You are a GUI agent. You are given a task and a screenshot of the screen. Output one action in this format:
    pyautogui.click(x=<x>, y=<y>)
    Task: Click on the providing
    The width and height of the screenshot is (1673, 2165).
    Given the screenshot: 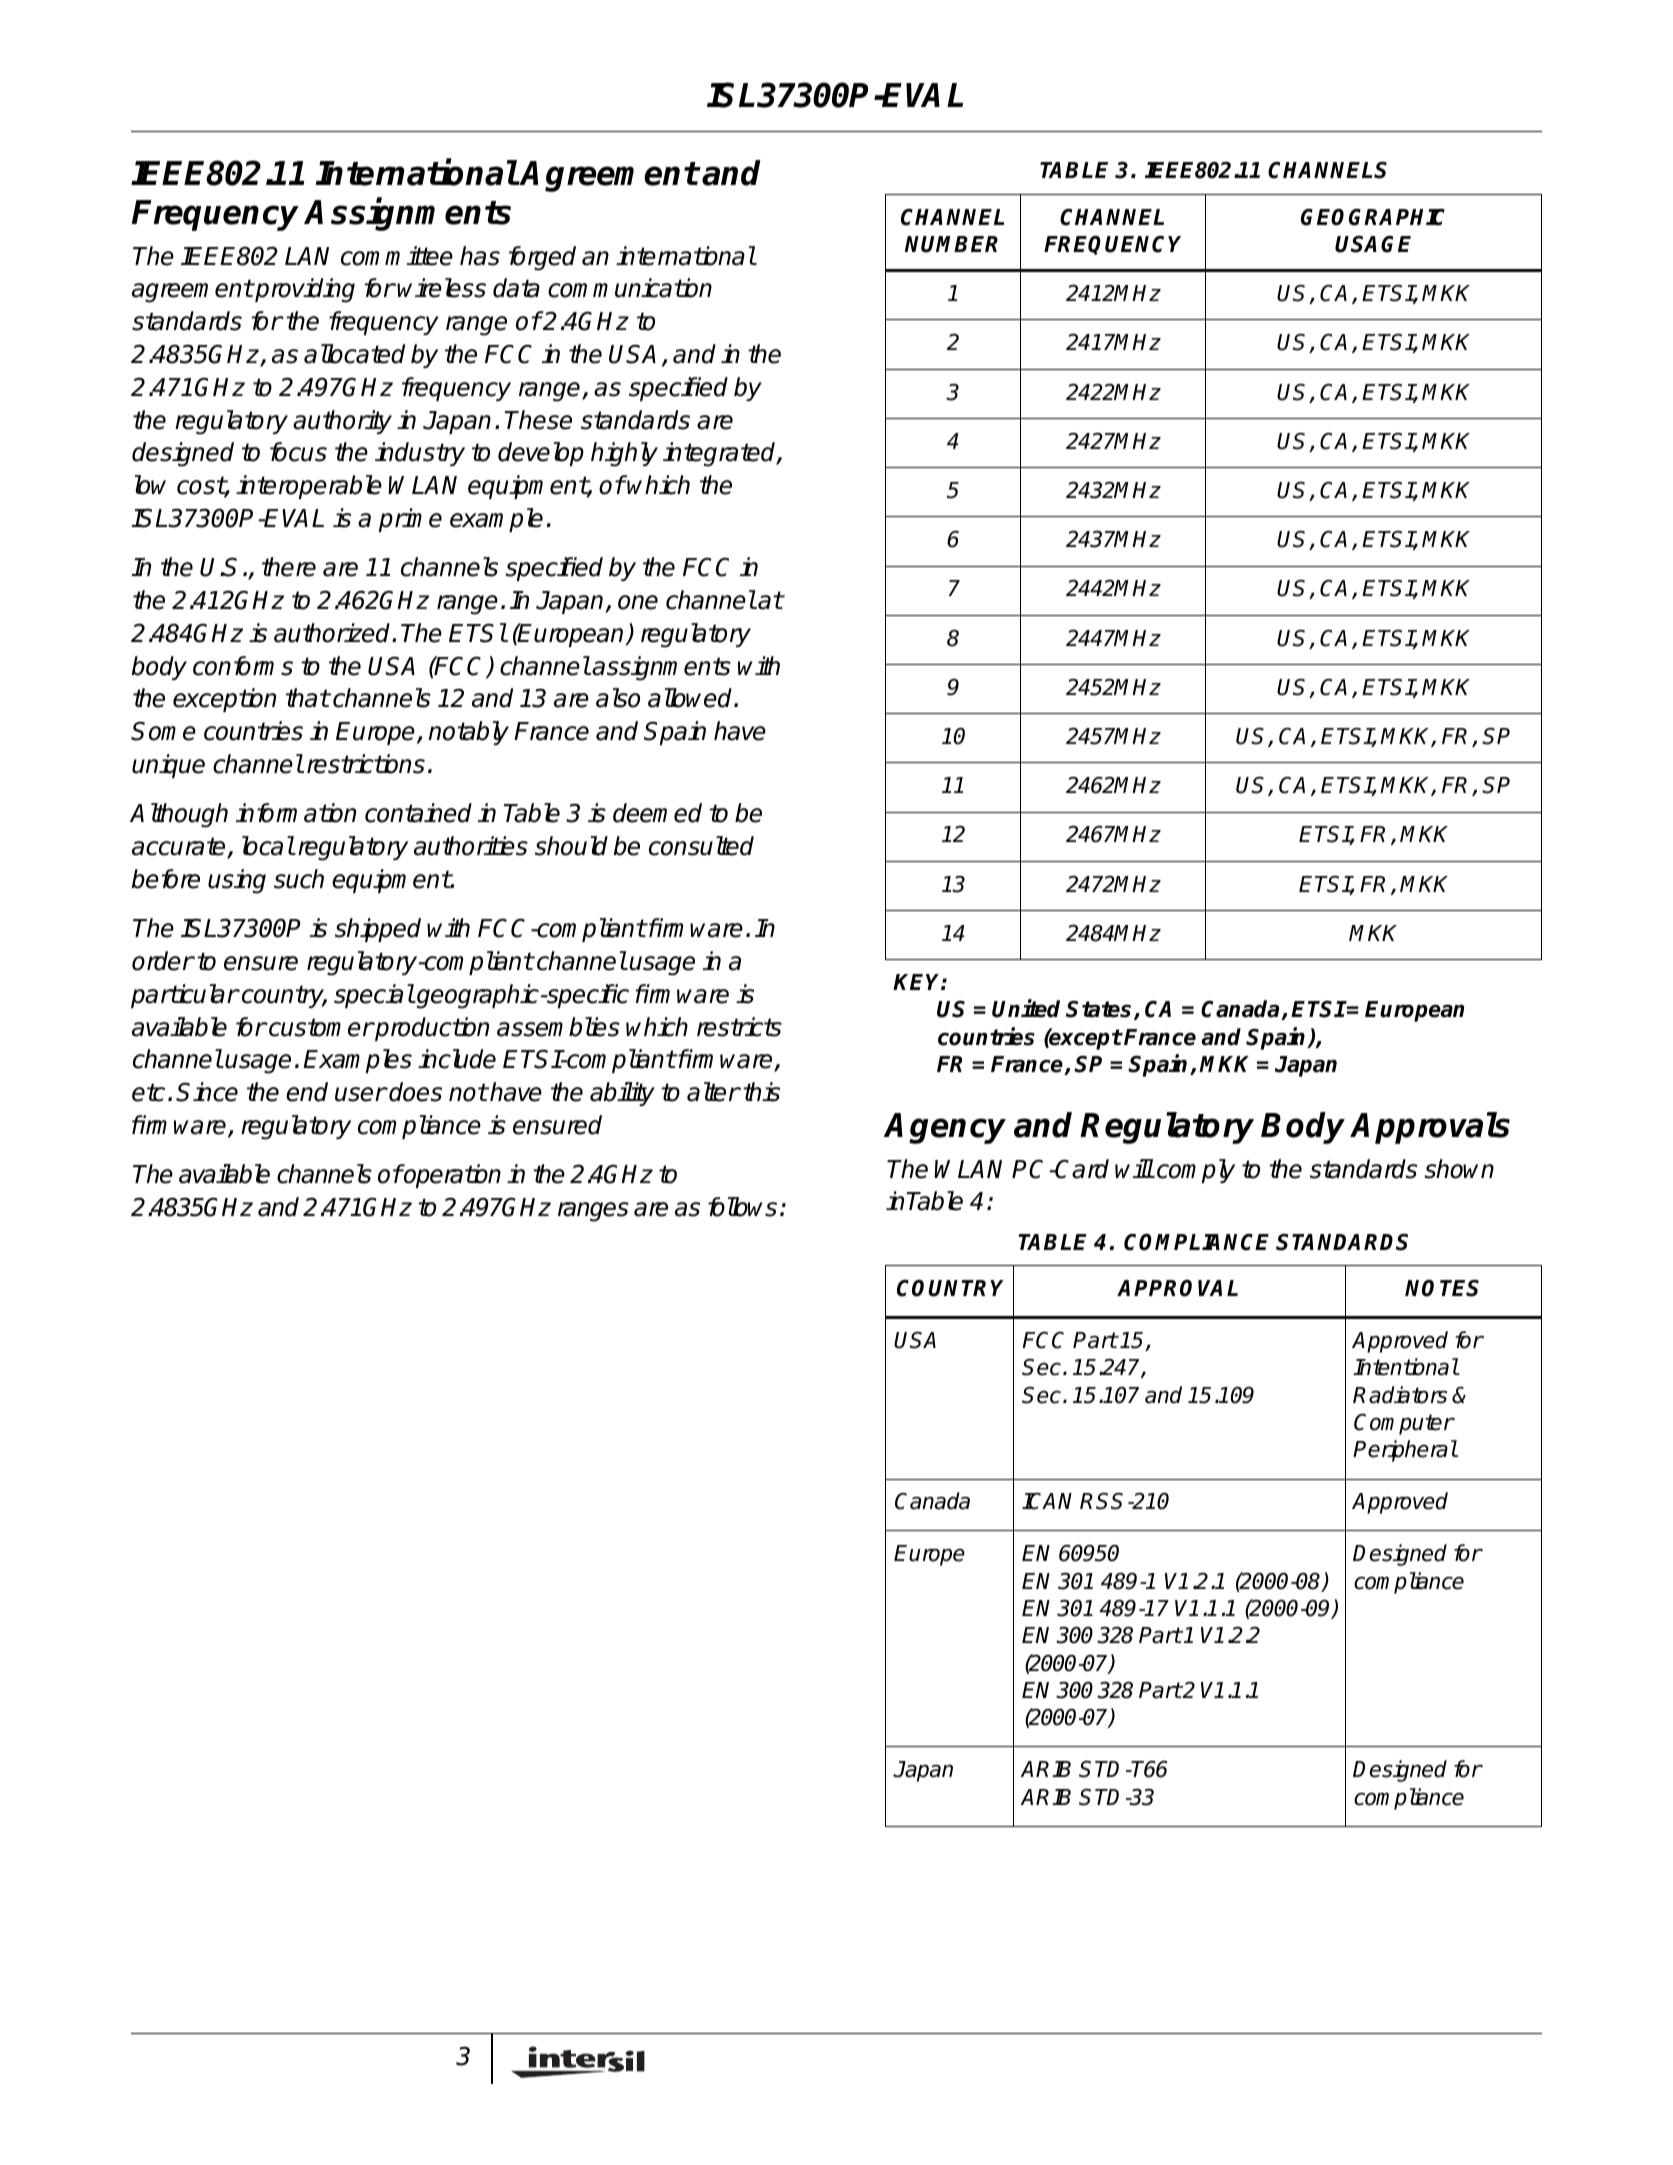 What is the action you would take?
    pyautogui.click(x=304, y=290)
